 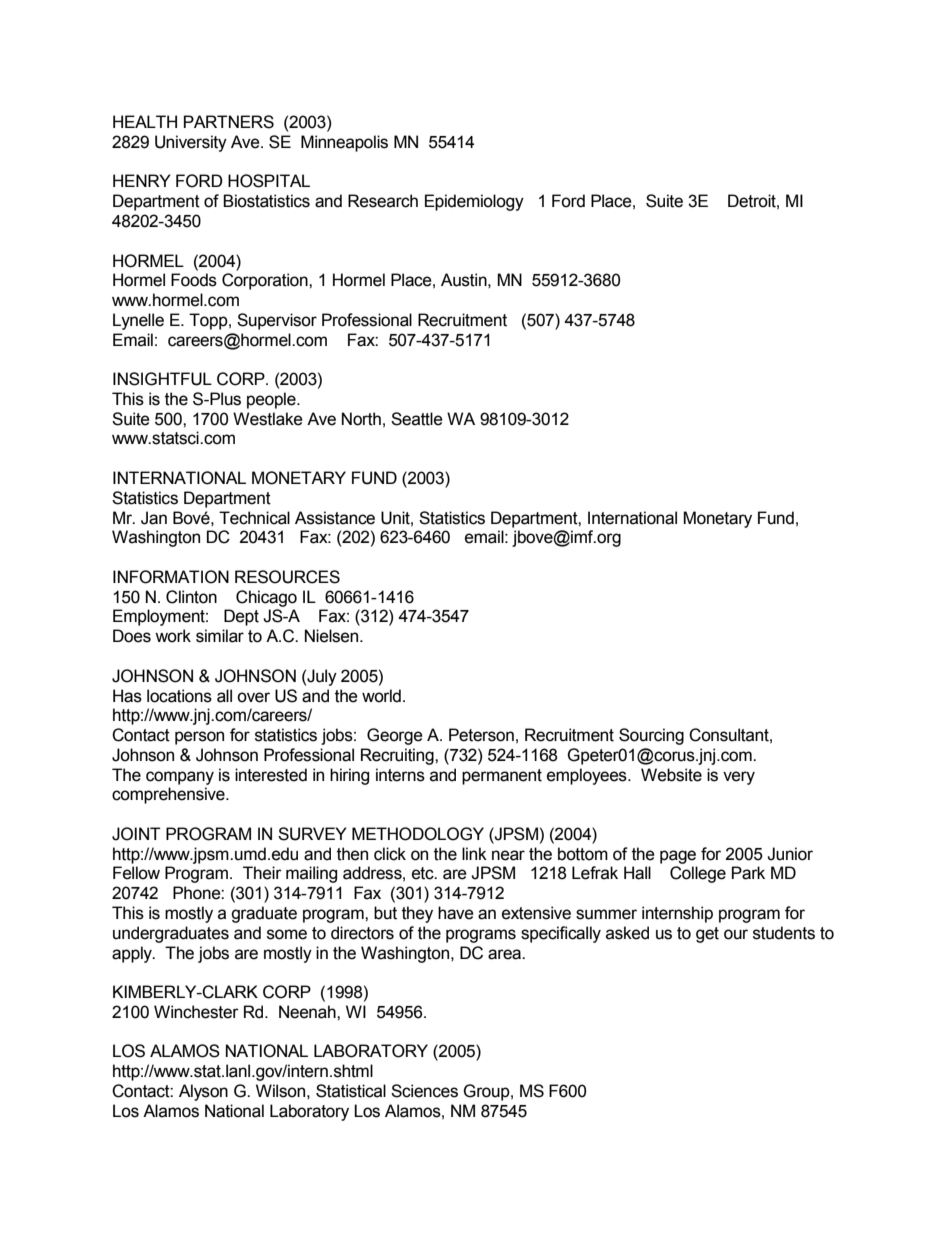 I want to click on very, so click(x=739, y=778).
